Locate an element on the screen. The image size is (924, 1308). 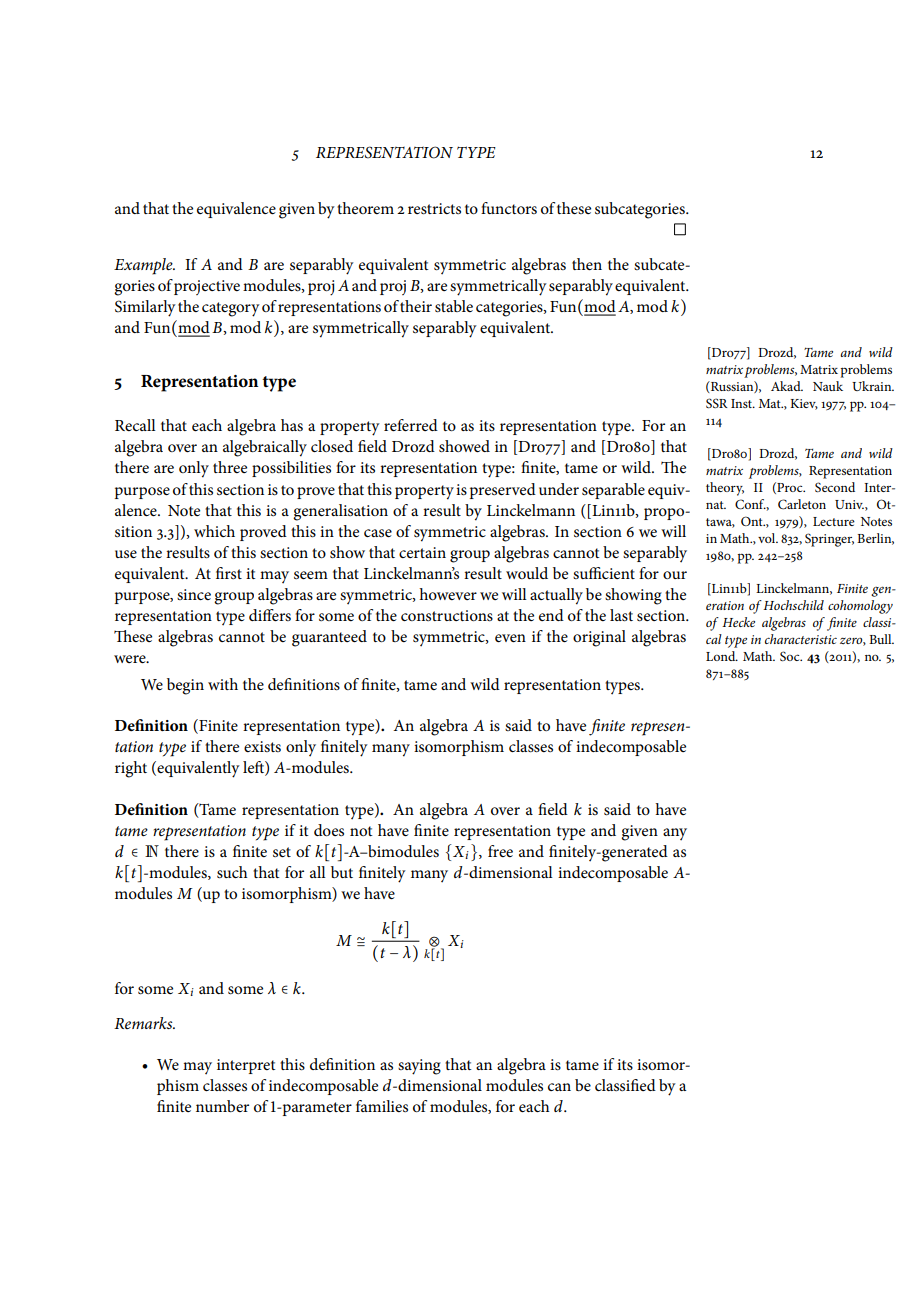
Example is located at coordinates (144, 266).
